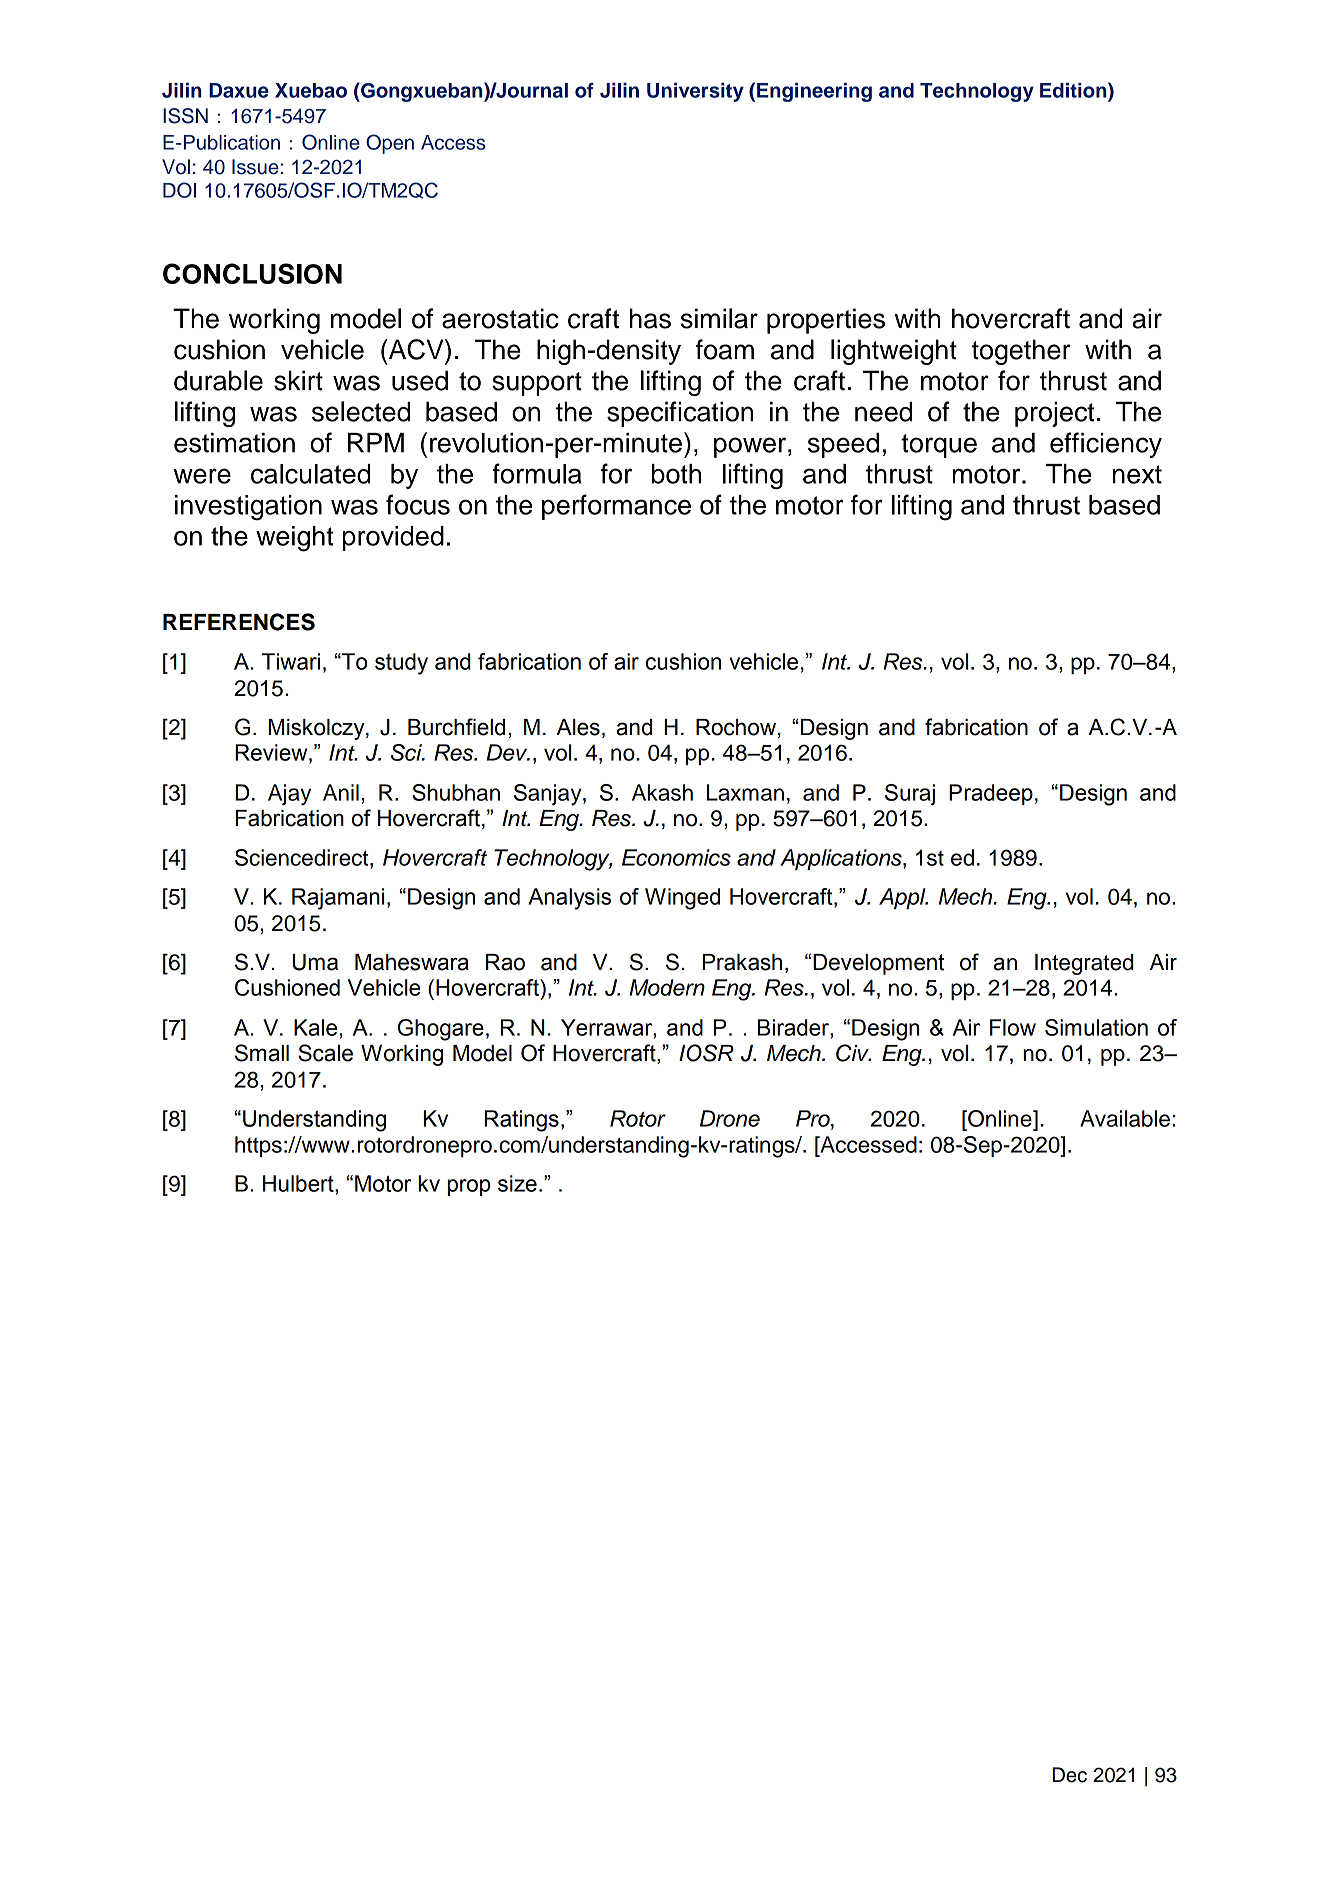 This screenshot has height=1894, width=1339. Describe the element at coordinates (1126, 1118) in the screenshot. I see `Available` at that location.
